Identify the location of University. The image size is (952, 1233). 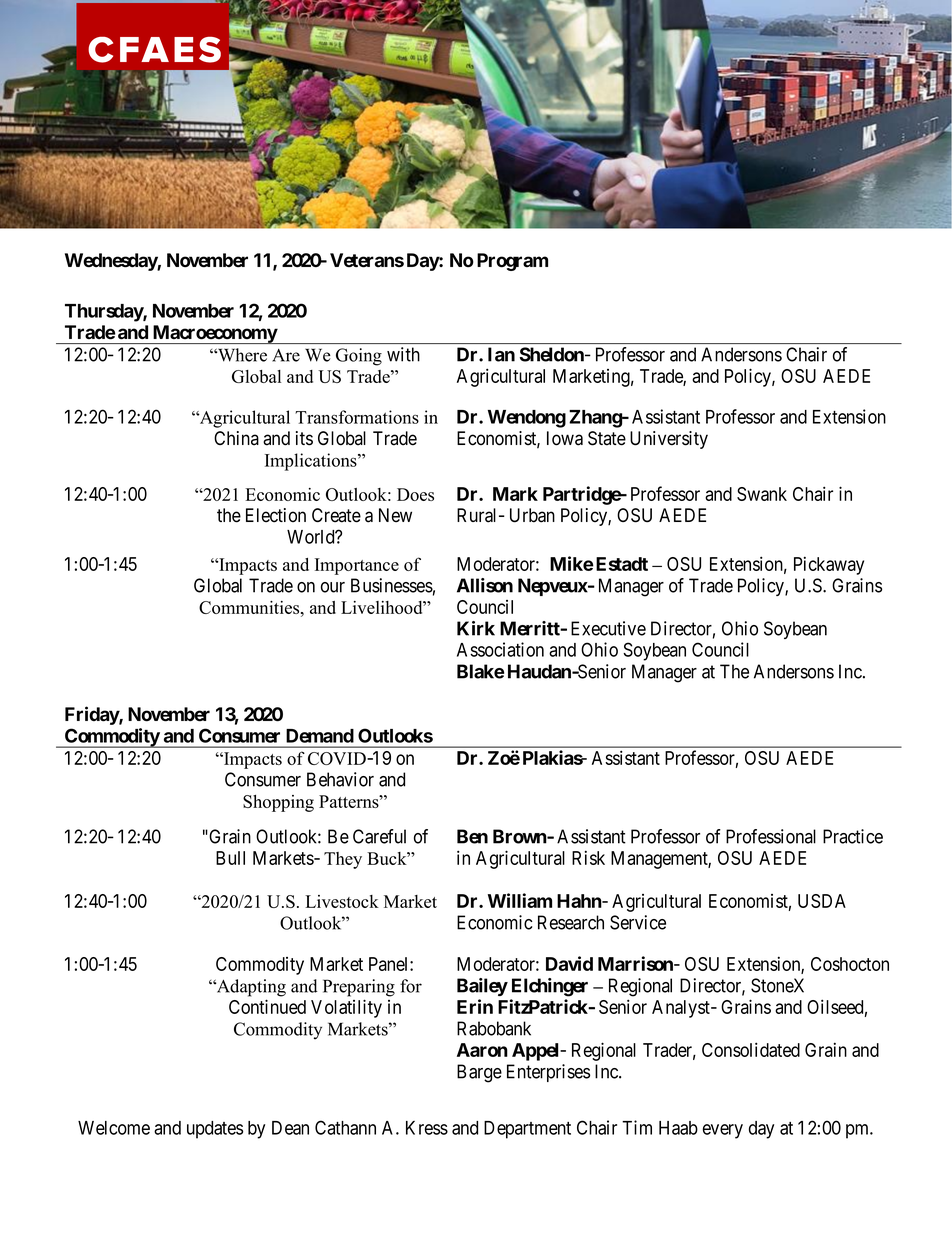
(669, 440).
